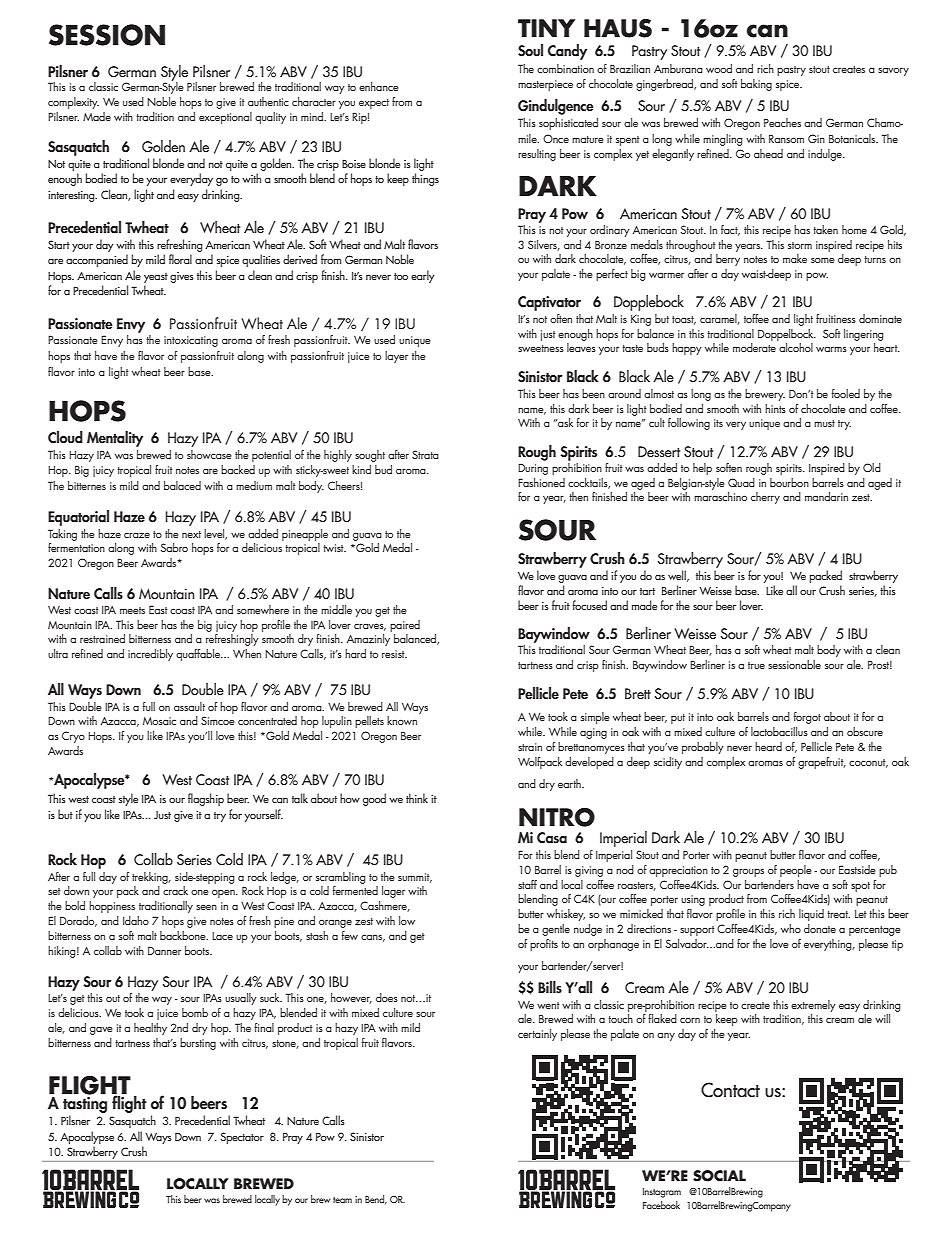  I want to click on Bend, so click(376, 1200).
